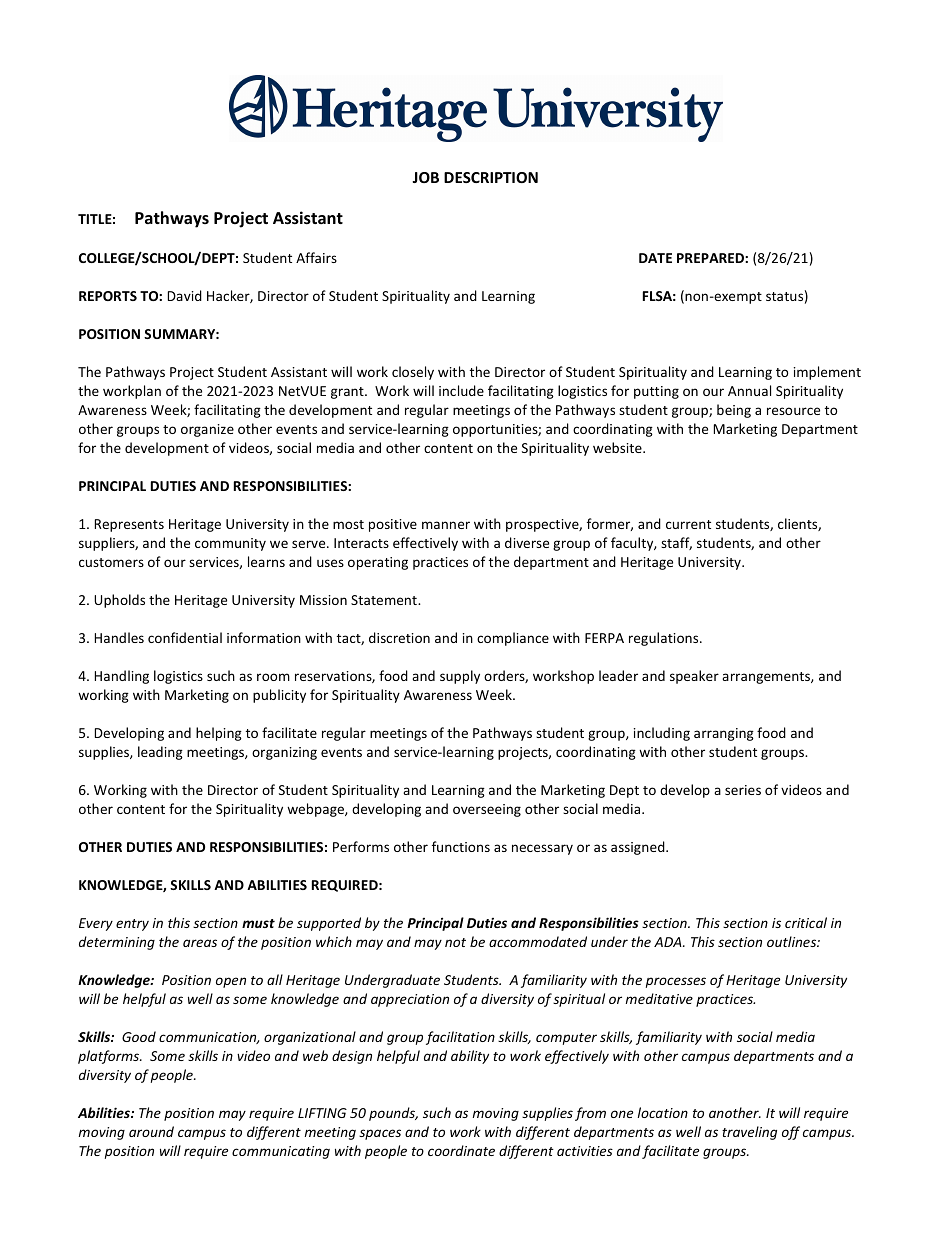  Describe the element at coordinates (491, 177) in the screenshot. I see `DESCRIPTION` at that location.
